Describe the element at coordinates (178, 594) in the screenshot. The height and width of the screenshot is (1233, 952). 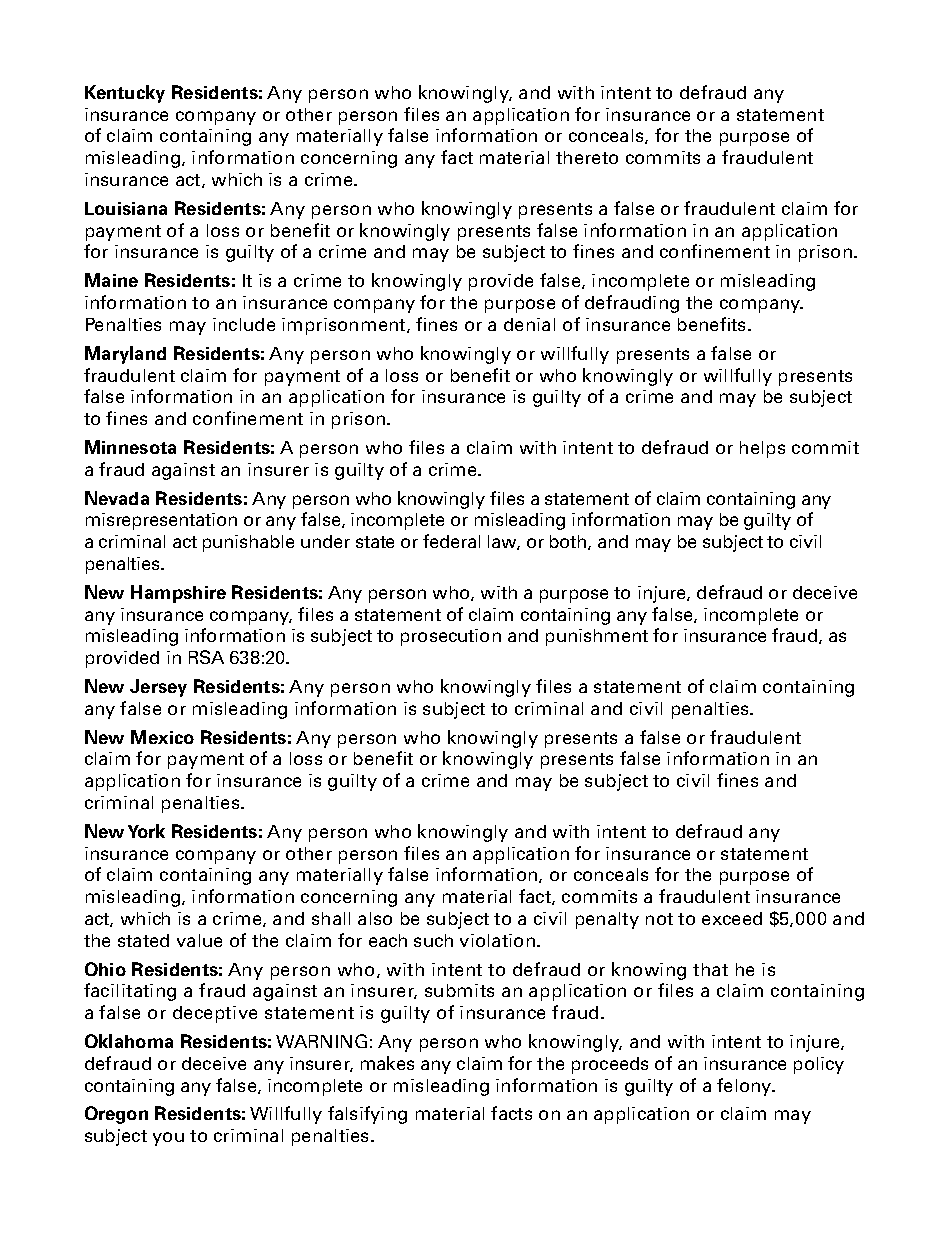
I see `Hampshire` at that location.
